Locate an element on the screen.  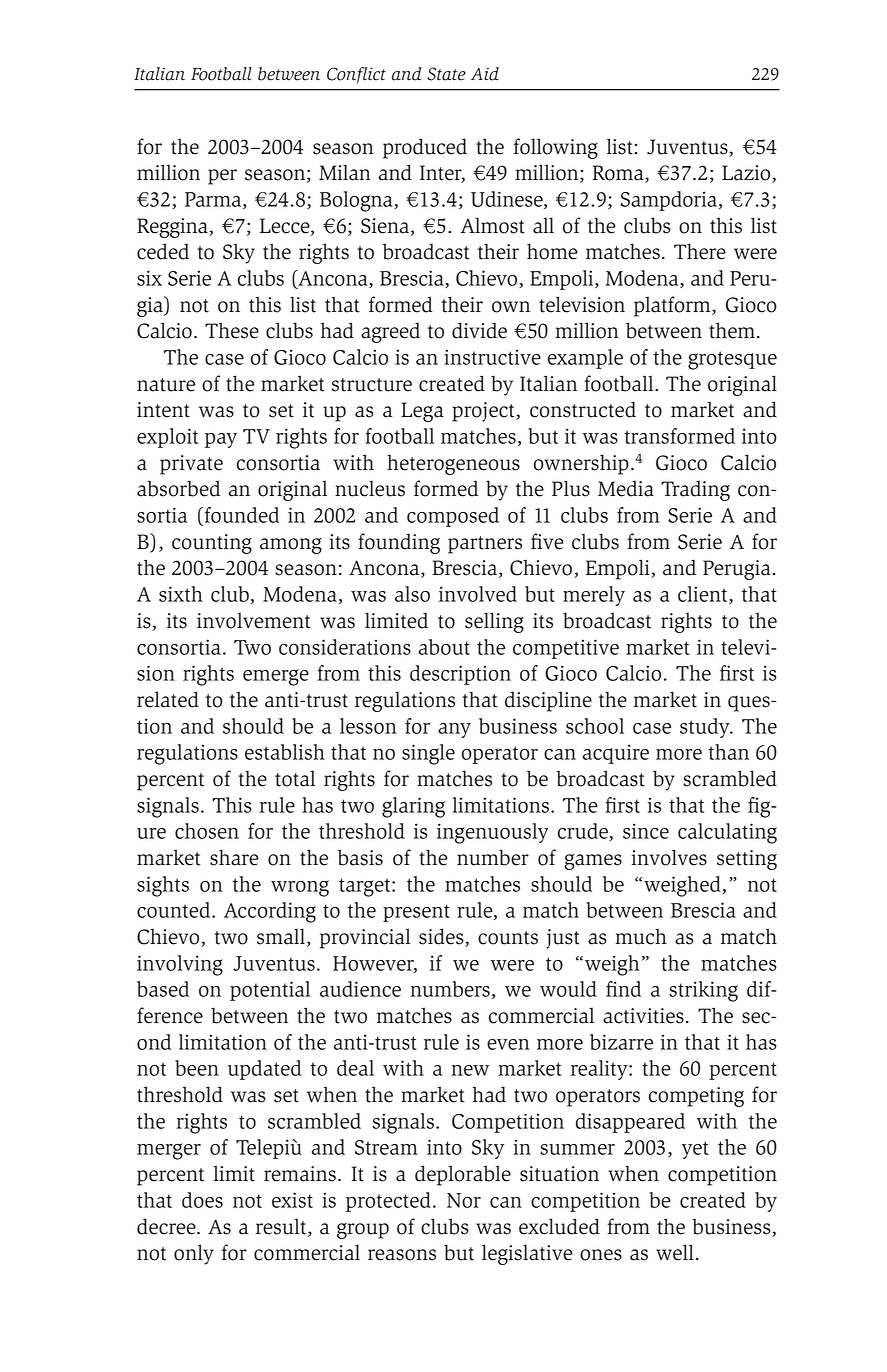
pay is located at coordinates (221, 440).
